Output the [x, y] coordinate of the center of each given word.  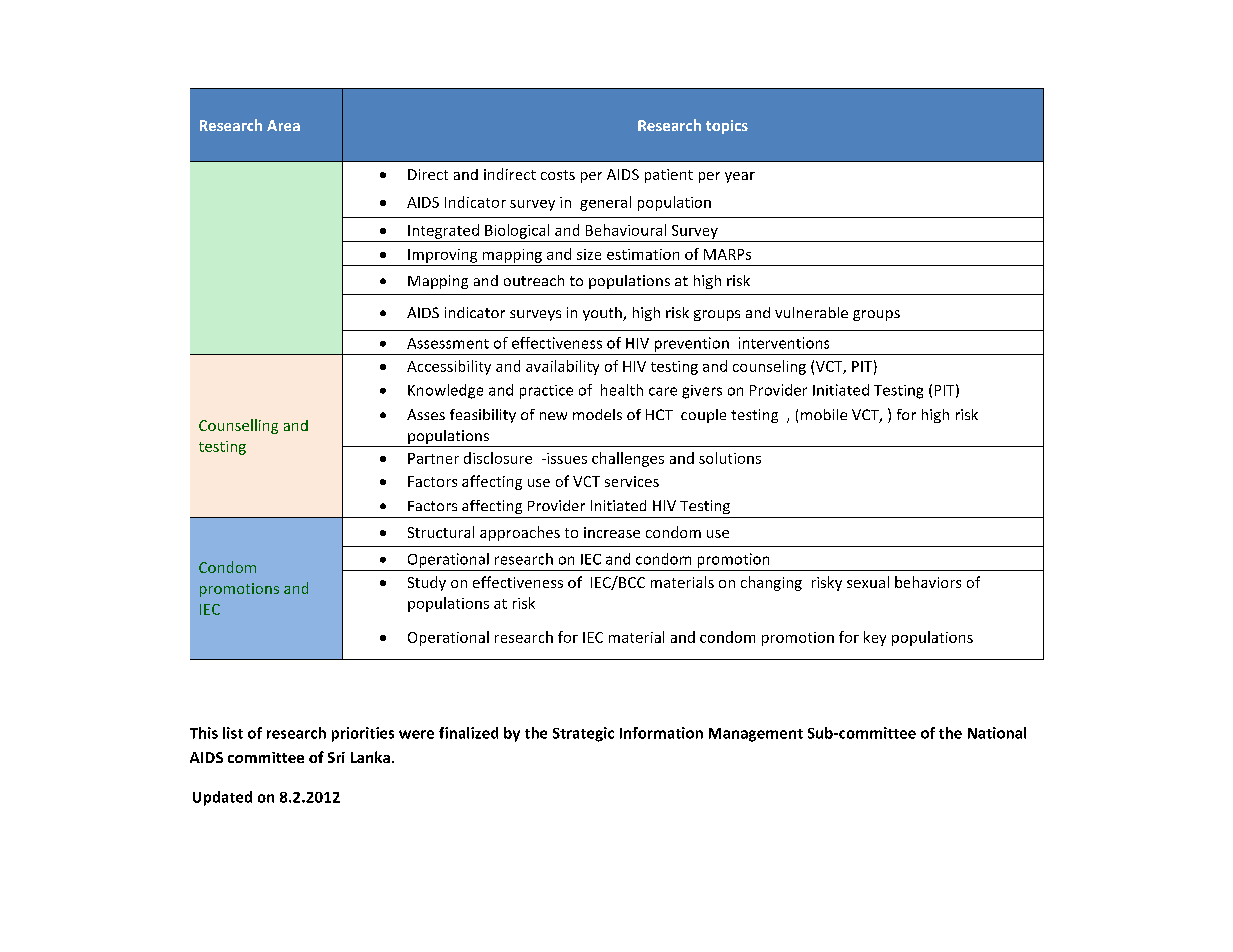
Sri [336, 757]
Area [283, 125]
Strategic [583, 734]
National [997, 733]
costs [558, 175]
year [740, 177]
